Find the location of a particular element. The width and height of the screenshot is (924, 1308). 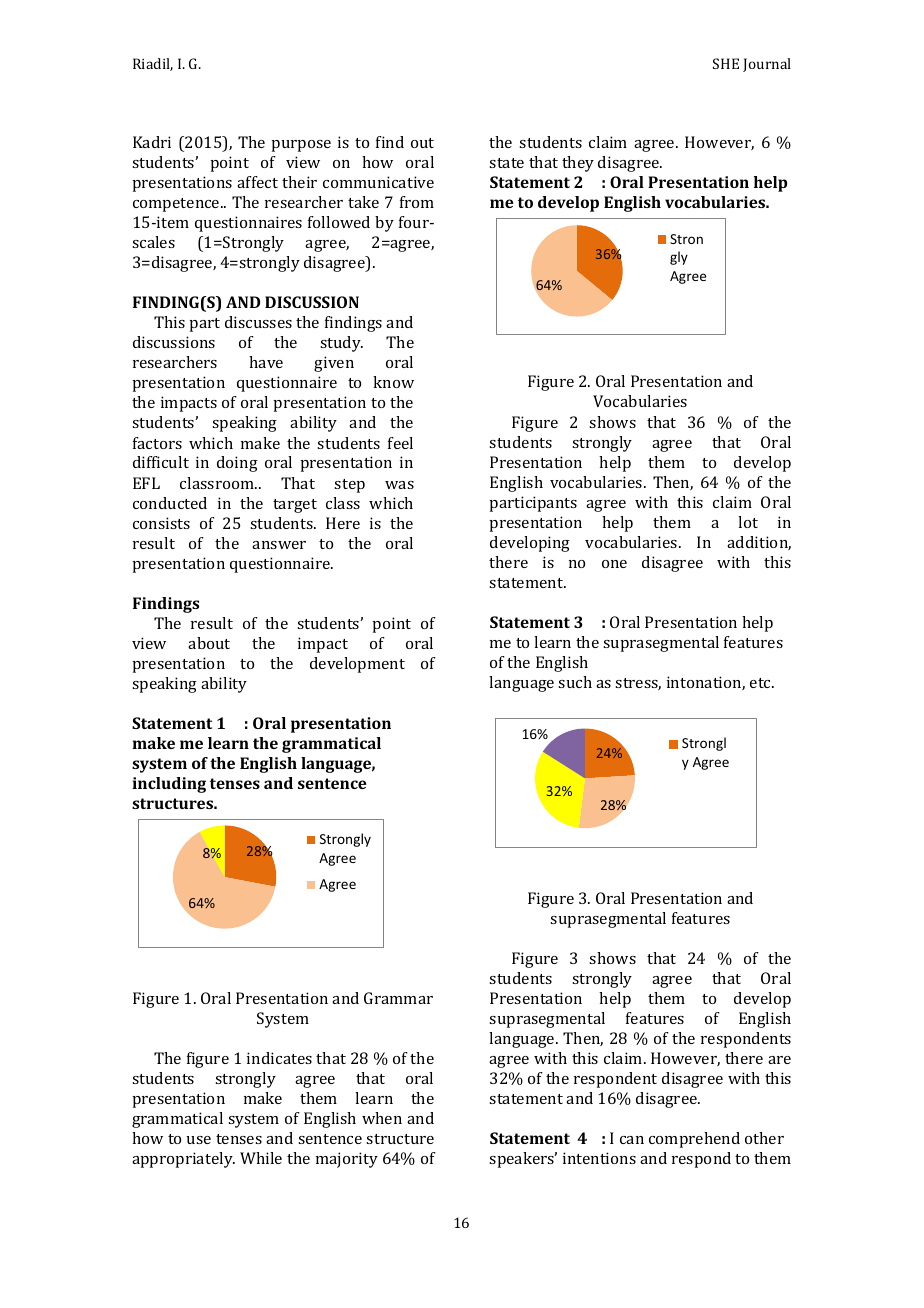

communicative is located at coordinates (378, 182).
